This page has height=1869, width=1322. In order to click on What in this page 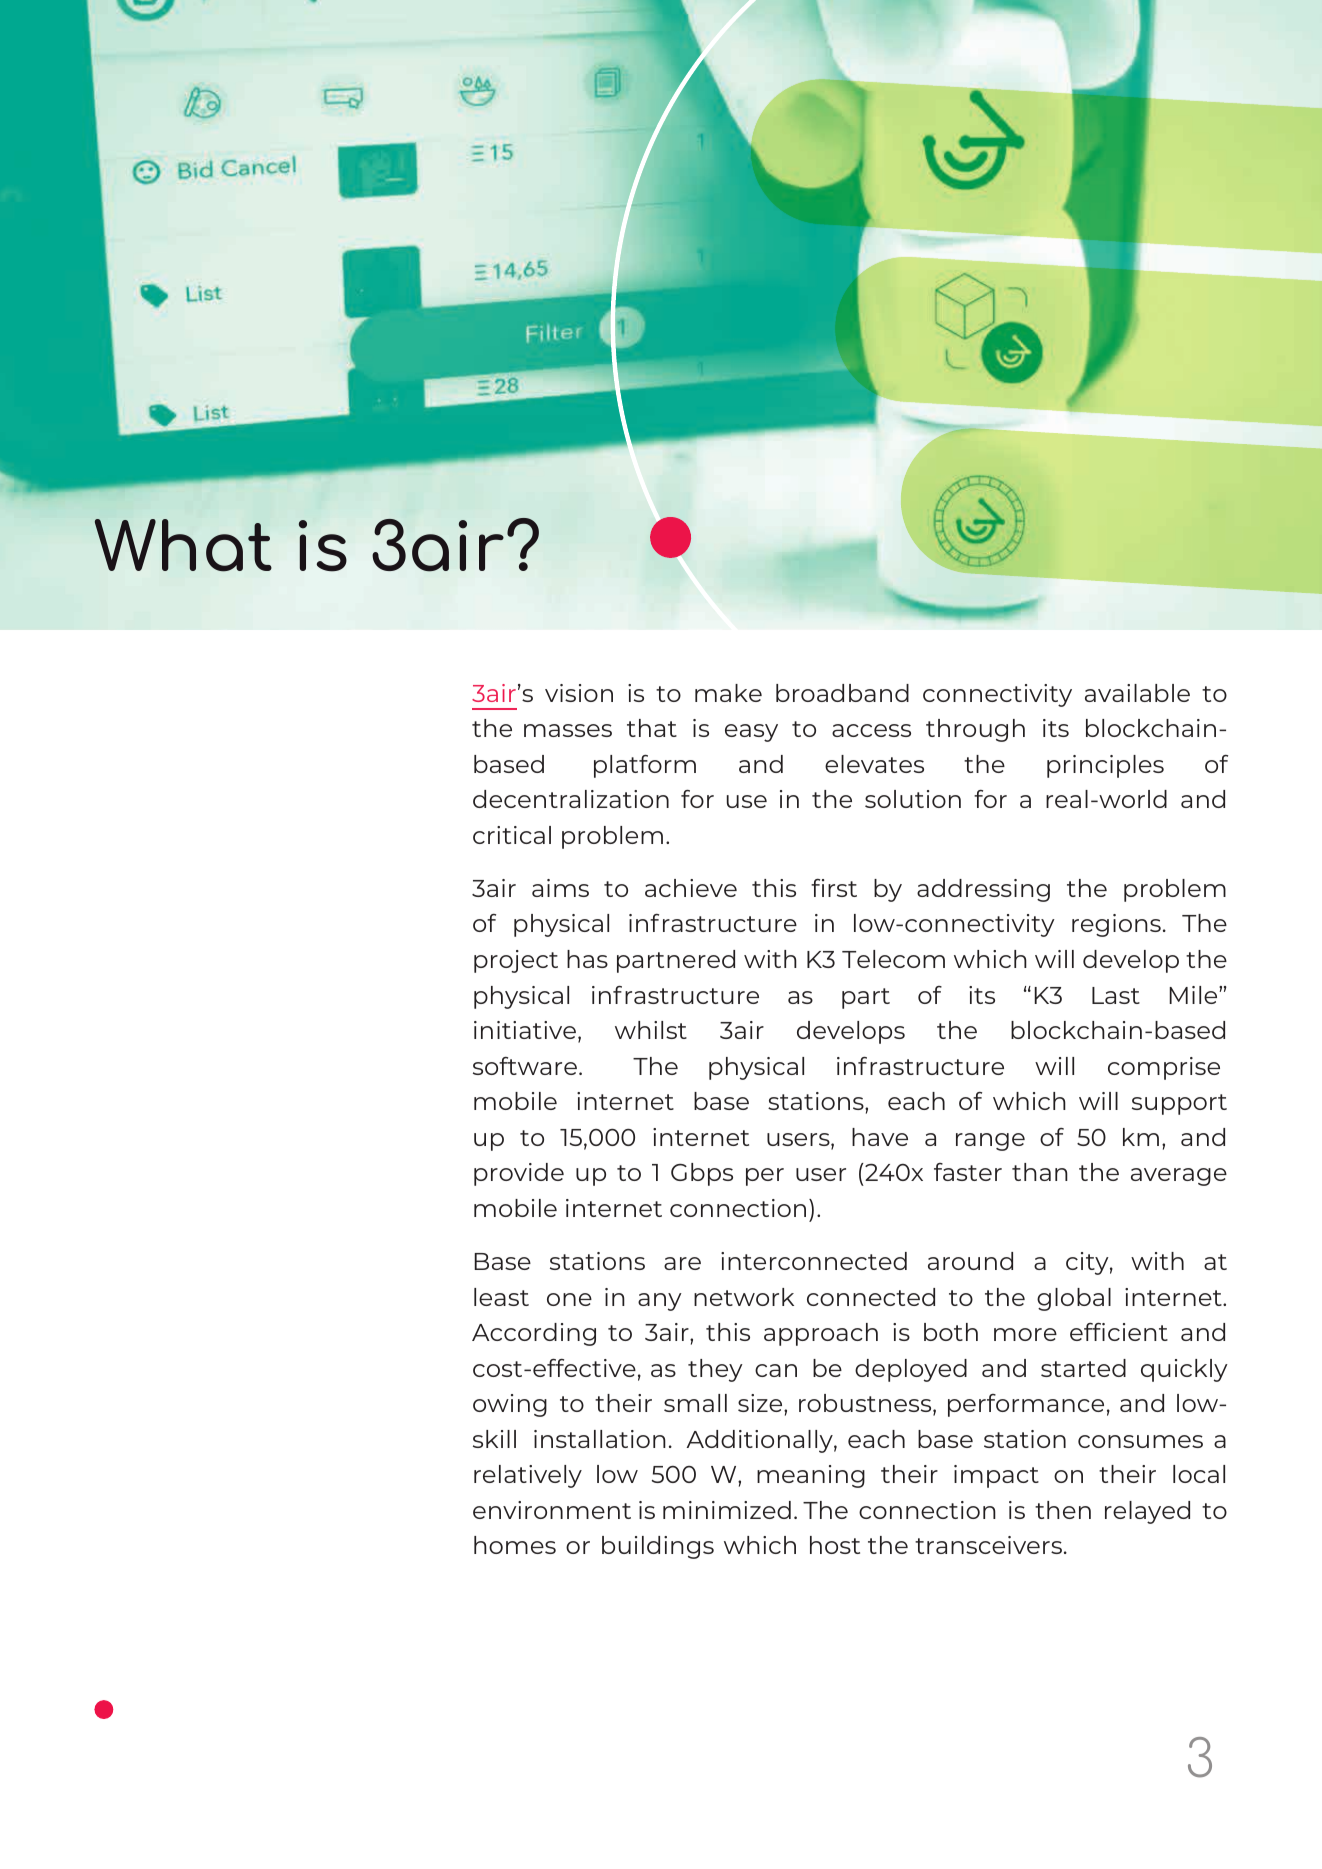, I will do `click(183, 545)`.
